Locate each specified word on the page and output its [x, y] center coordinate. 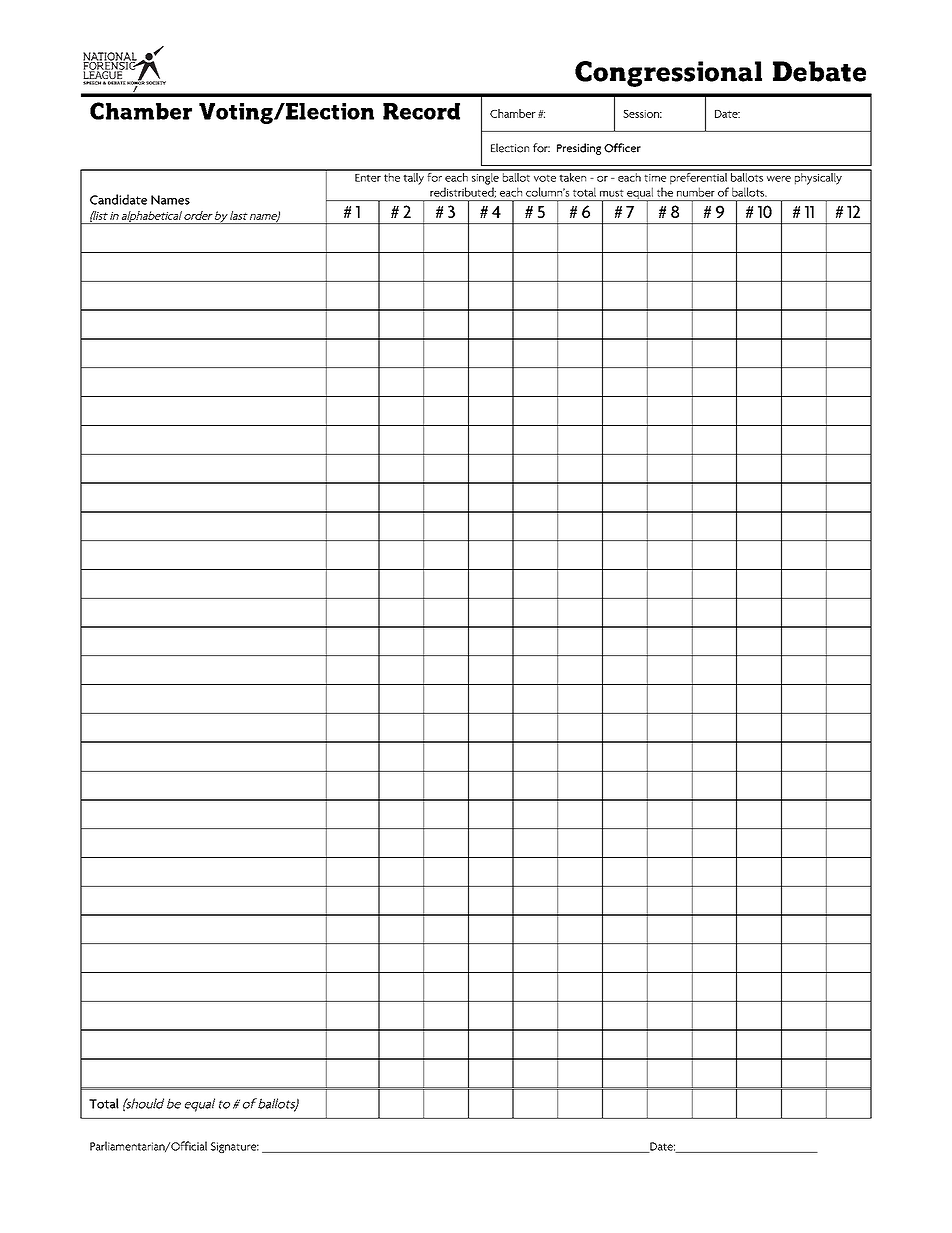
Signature [235, 1147]
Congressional [668, 74]
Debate [819, 71]
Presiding [579, 149]
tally [413, 177]
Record [421, 111]
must [612, 193]
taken [573, 176]
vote [545, 178]
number [696, 192]
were [779, 179]
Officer [622, 148]
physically [818, 177]
